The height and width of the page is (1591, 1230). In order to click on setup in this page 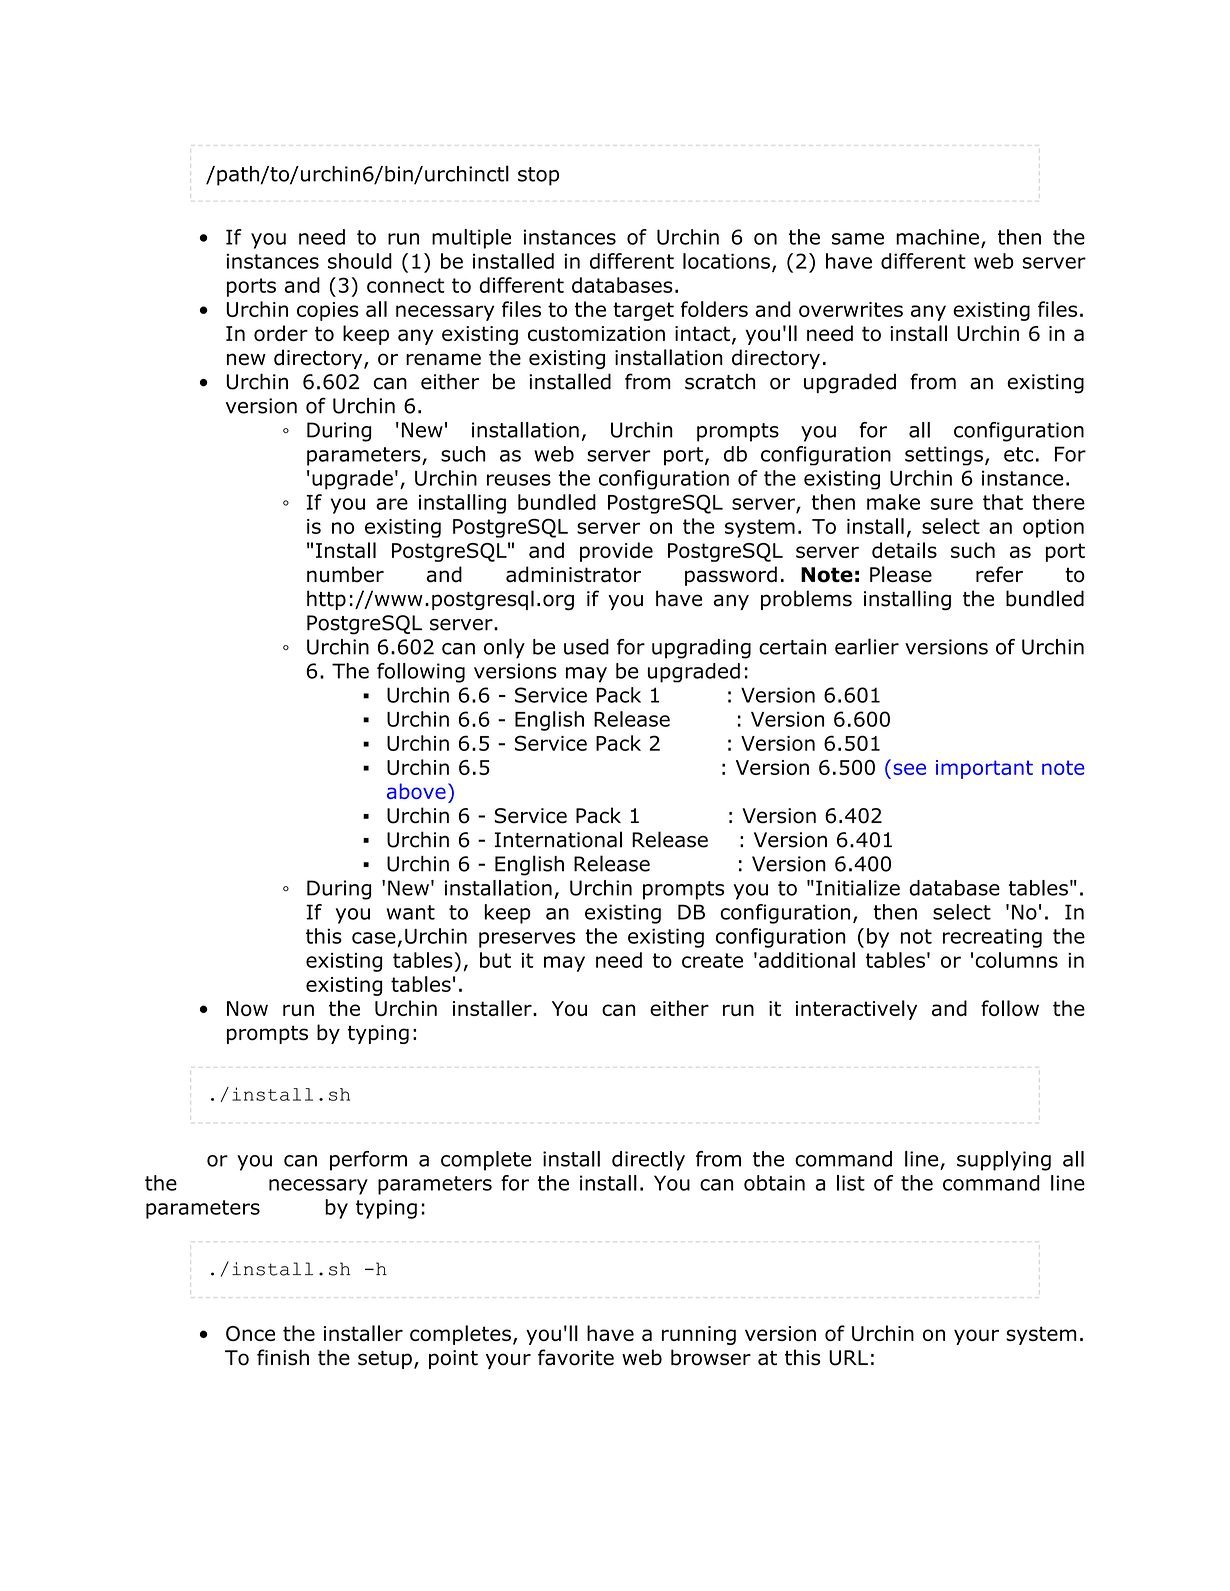, I will do `click(385, 1359)`.
